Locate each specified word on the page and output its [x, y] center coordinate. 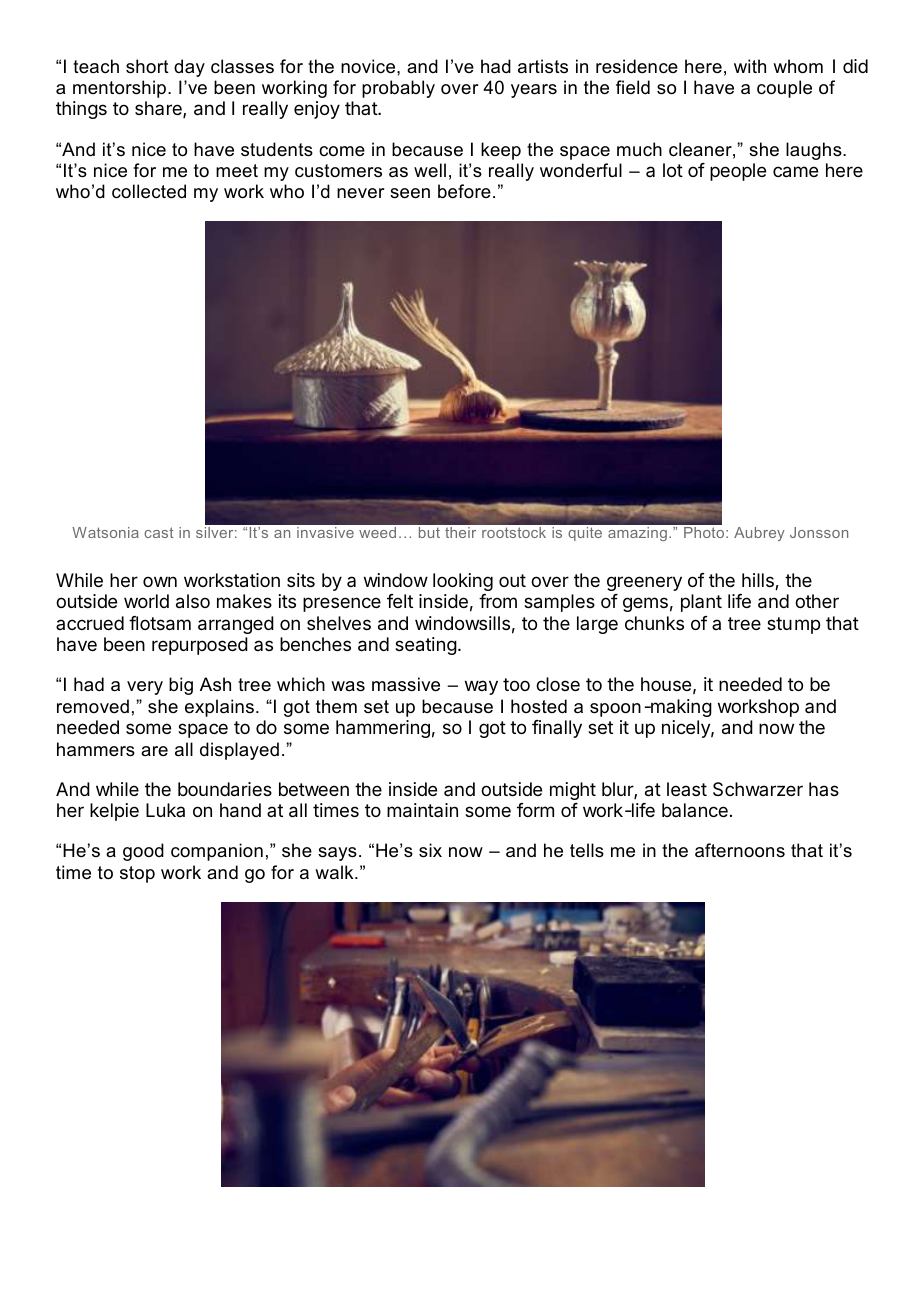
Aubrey [759, 534]
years [534, 91]
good [143, 852]
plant [701, 603]
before [464, 191]
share [159, 109]
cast [159, 532]
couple [784, 89]
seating [426, 646]
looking [463, 582]
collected [149, 191]
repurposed [200, 646]
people [738, 172]
